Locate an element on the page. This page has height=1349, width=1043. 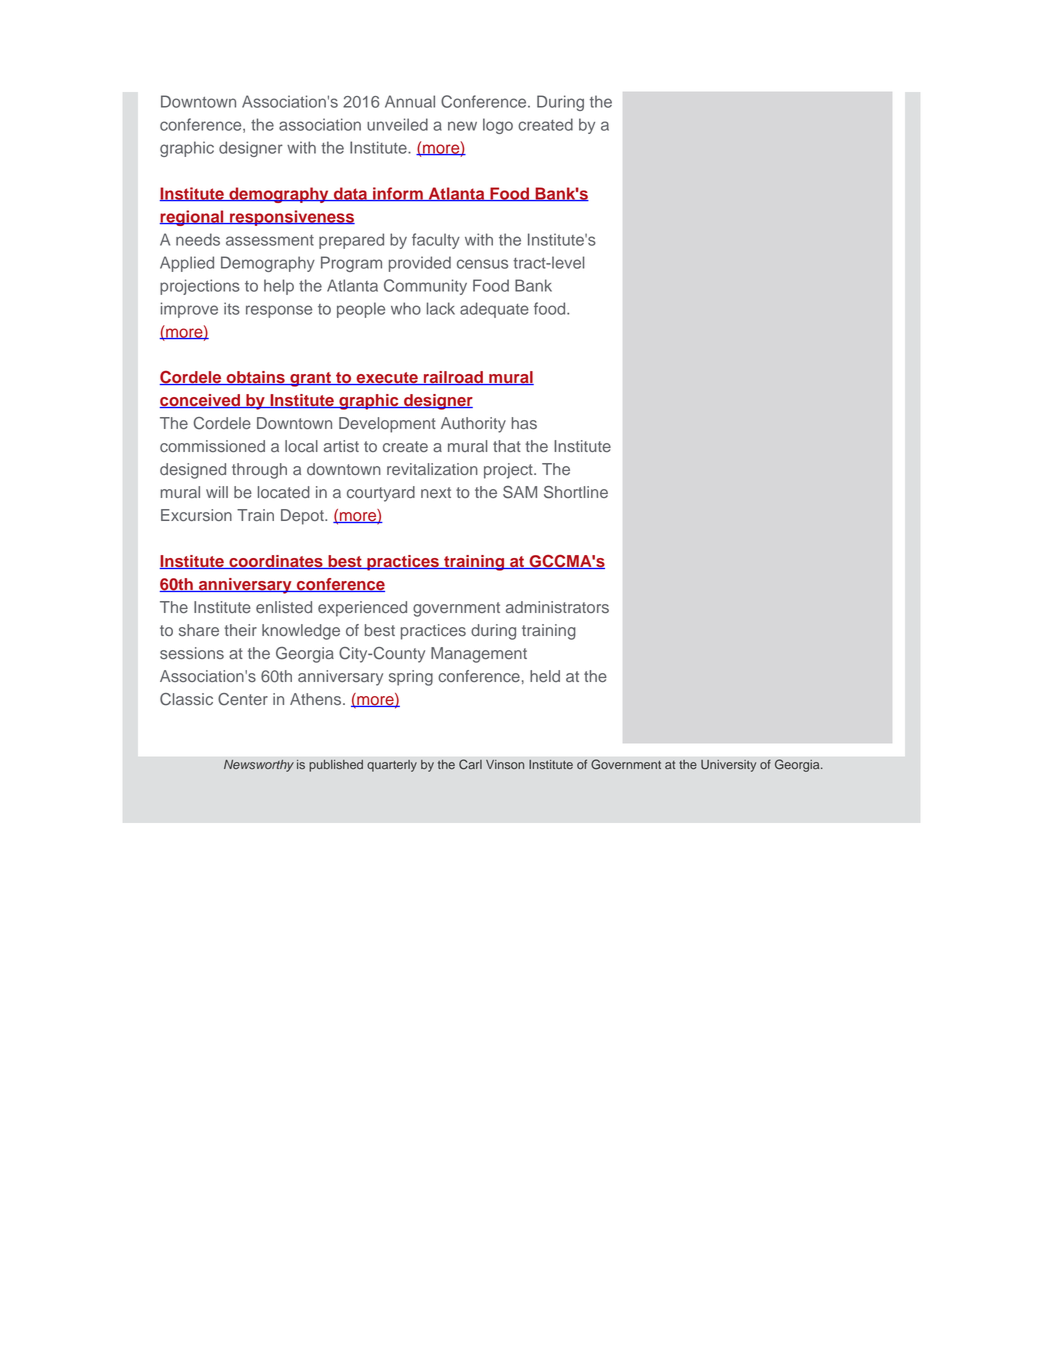
Annual is located at coordinates (410, 101).
